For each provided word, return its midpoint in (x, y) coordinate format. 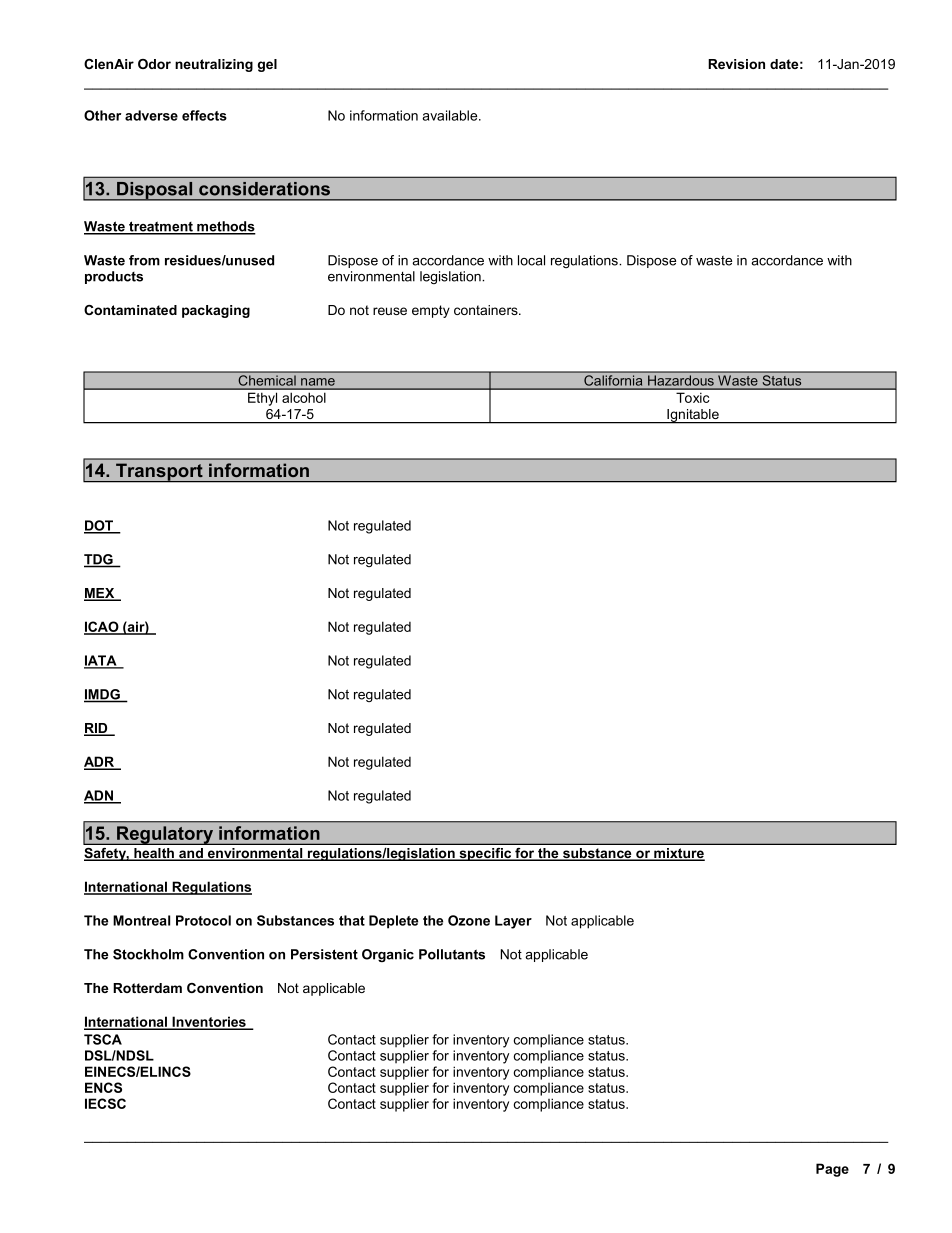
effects (204, 115)
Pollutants (452, 954)
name (318, 382)
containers (487, 310)
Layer (513, 922)
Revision (736, 64)
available (451, 115)
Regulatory (165, 835)
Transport (159, 472)
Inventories (209, 1023)
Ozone (469, 920)
